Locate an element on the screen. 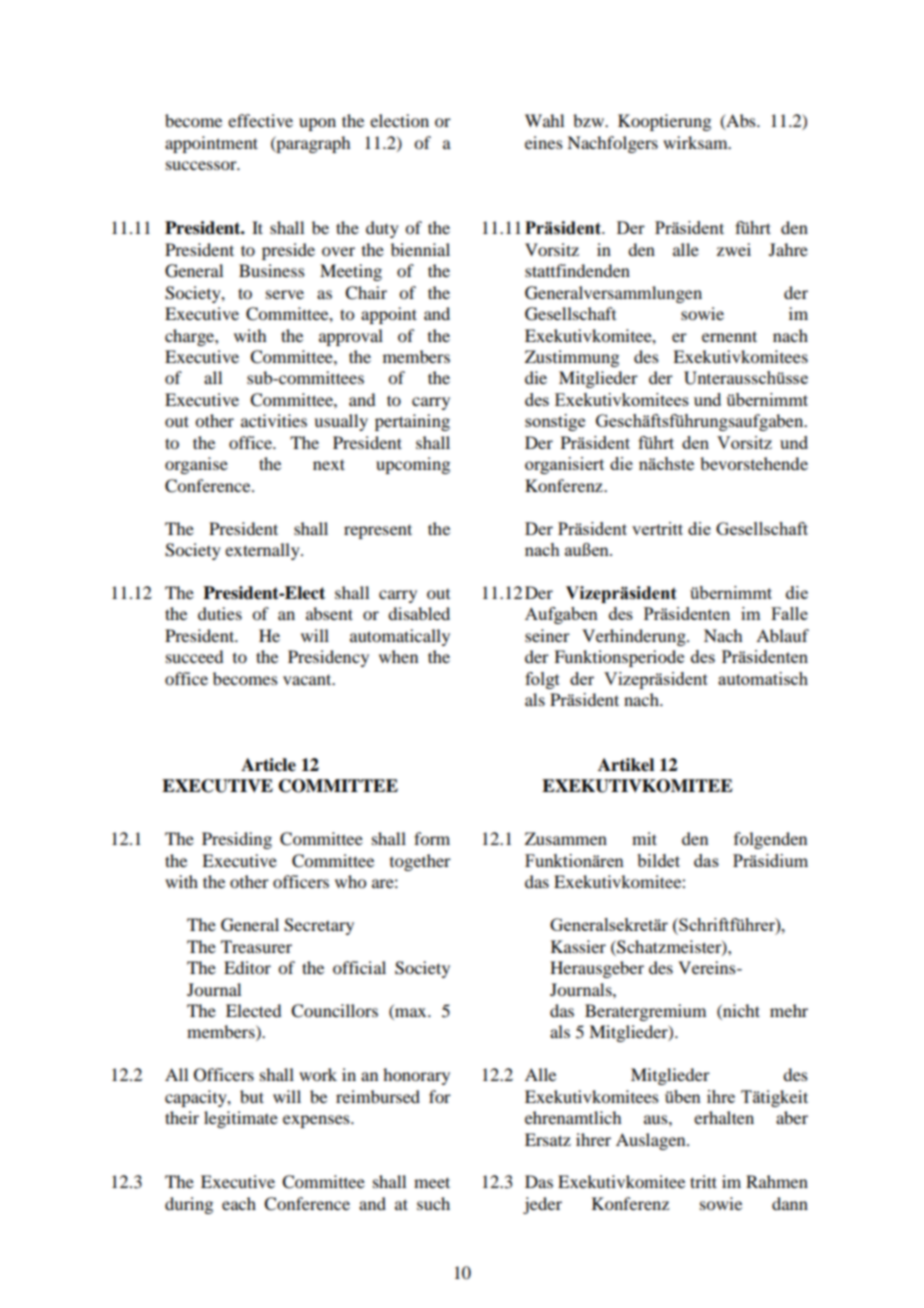 The height and width of the screenshot is (1308, 924). each is located at coordinates (239, 1203).
